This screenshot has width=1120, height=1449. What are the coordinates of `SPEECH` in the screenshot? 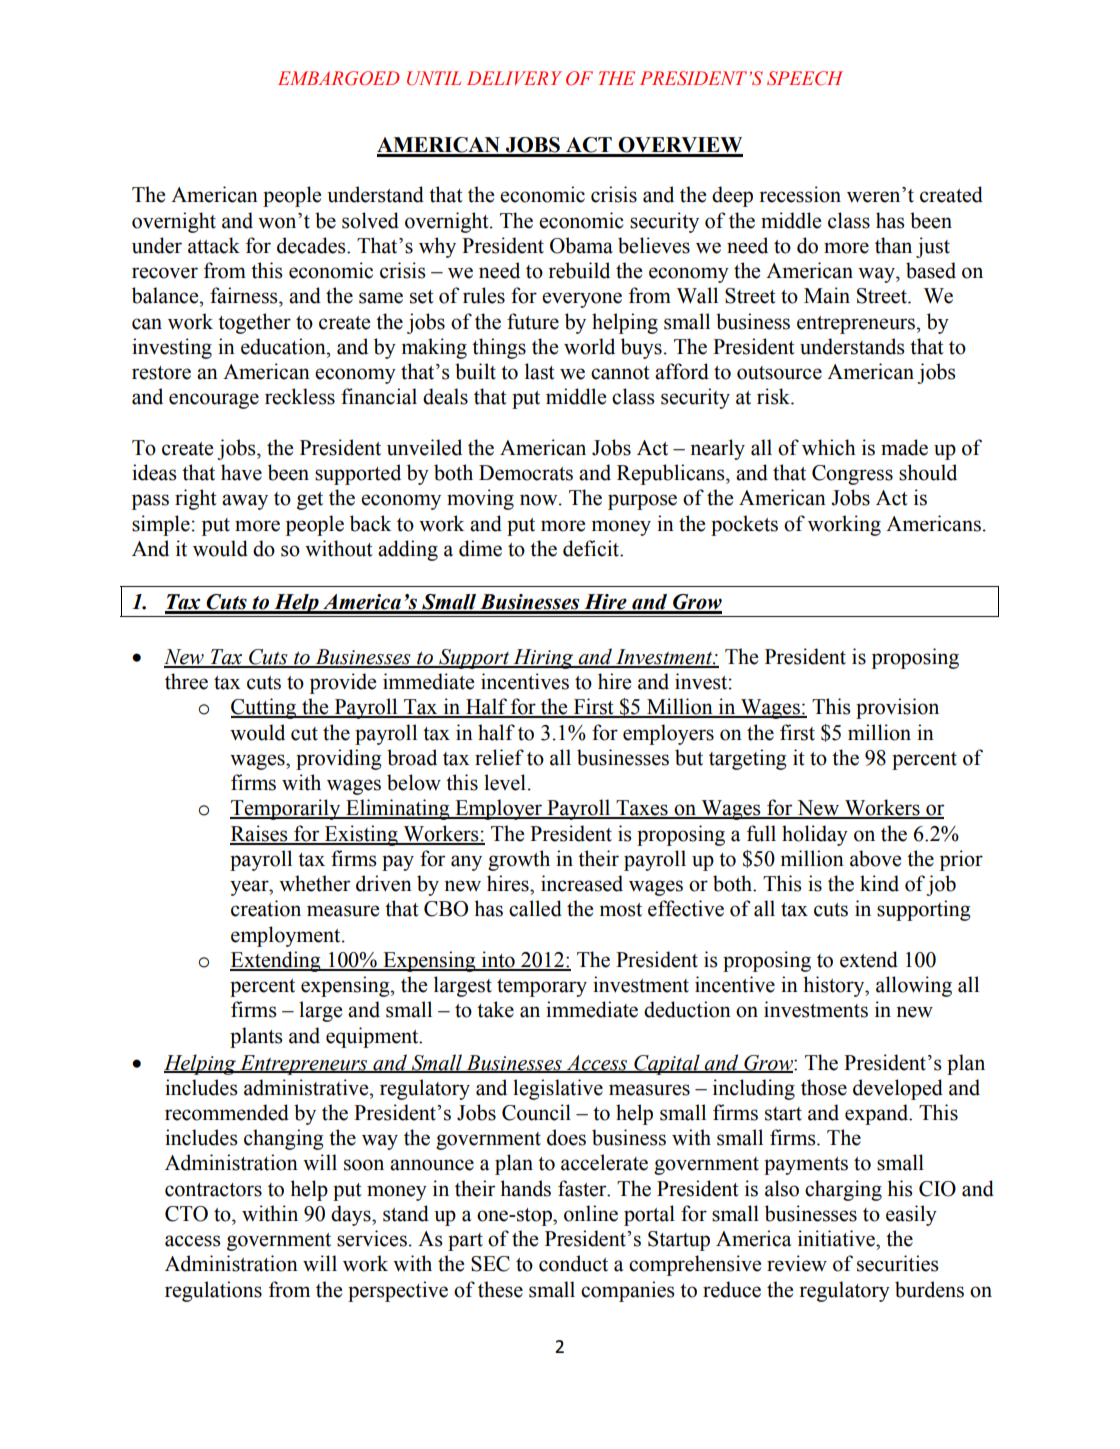 It's located at (805, 78).
